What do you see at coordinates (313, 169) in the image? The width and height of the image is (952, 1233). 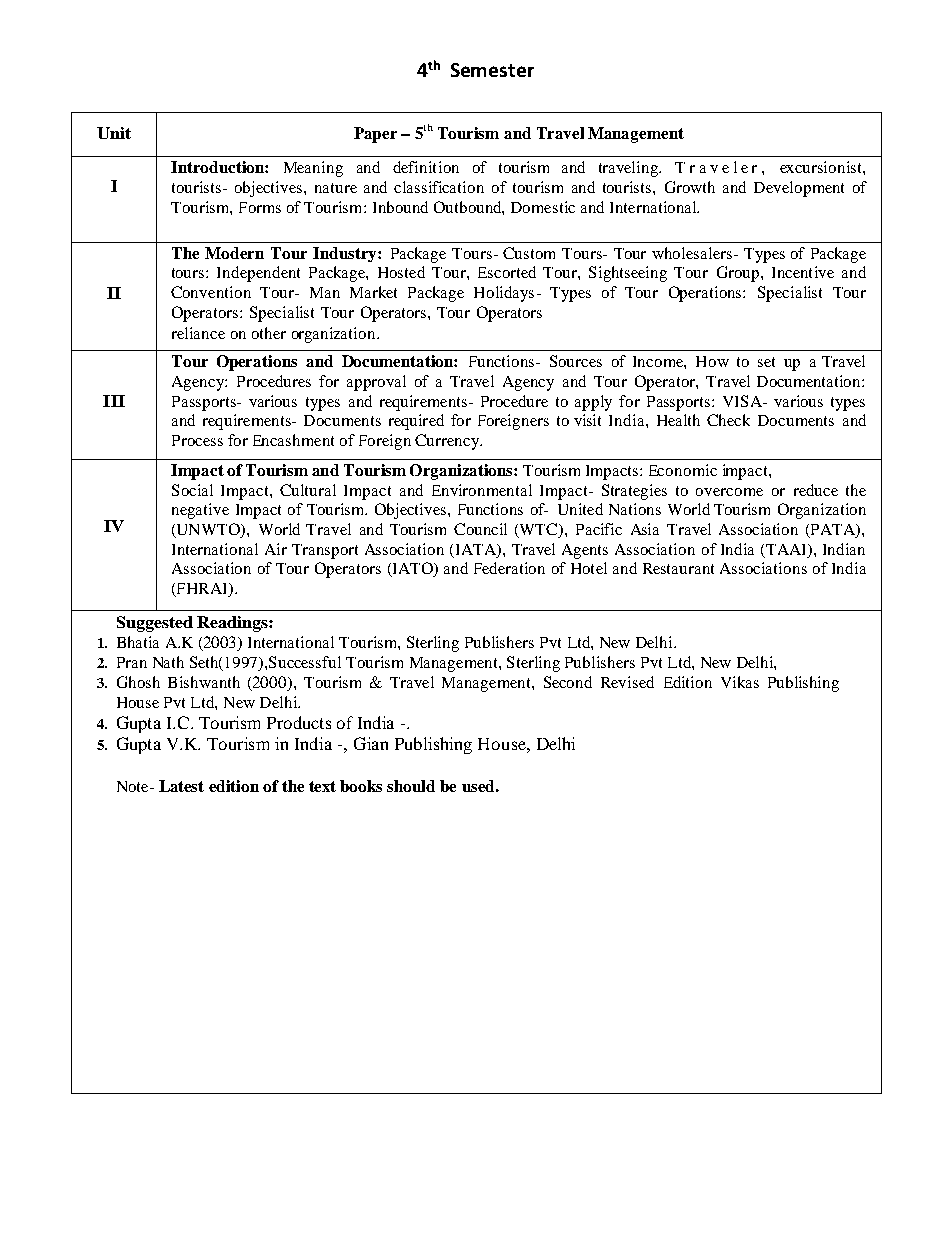 I see `Meaning` at bounding box center [313, 169].
